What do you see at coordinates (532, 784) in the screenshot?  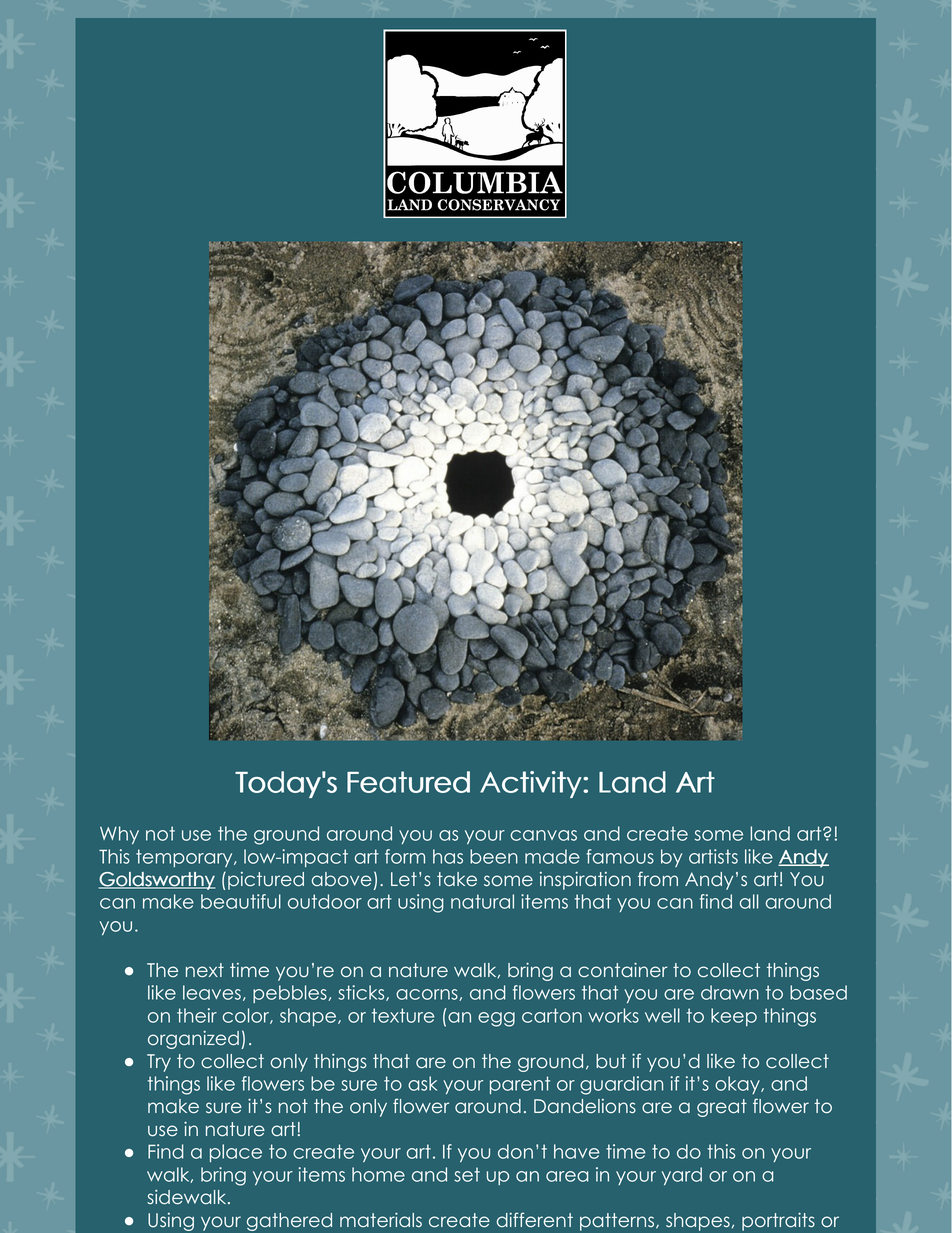 I see `Activity` at bounding box center [532, 784].
